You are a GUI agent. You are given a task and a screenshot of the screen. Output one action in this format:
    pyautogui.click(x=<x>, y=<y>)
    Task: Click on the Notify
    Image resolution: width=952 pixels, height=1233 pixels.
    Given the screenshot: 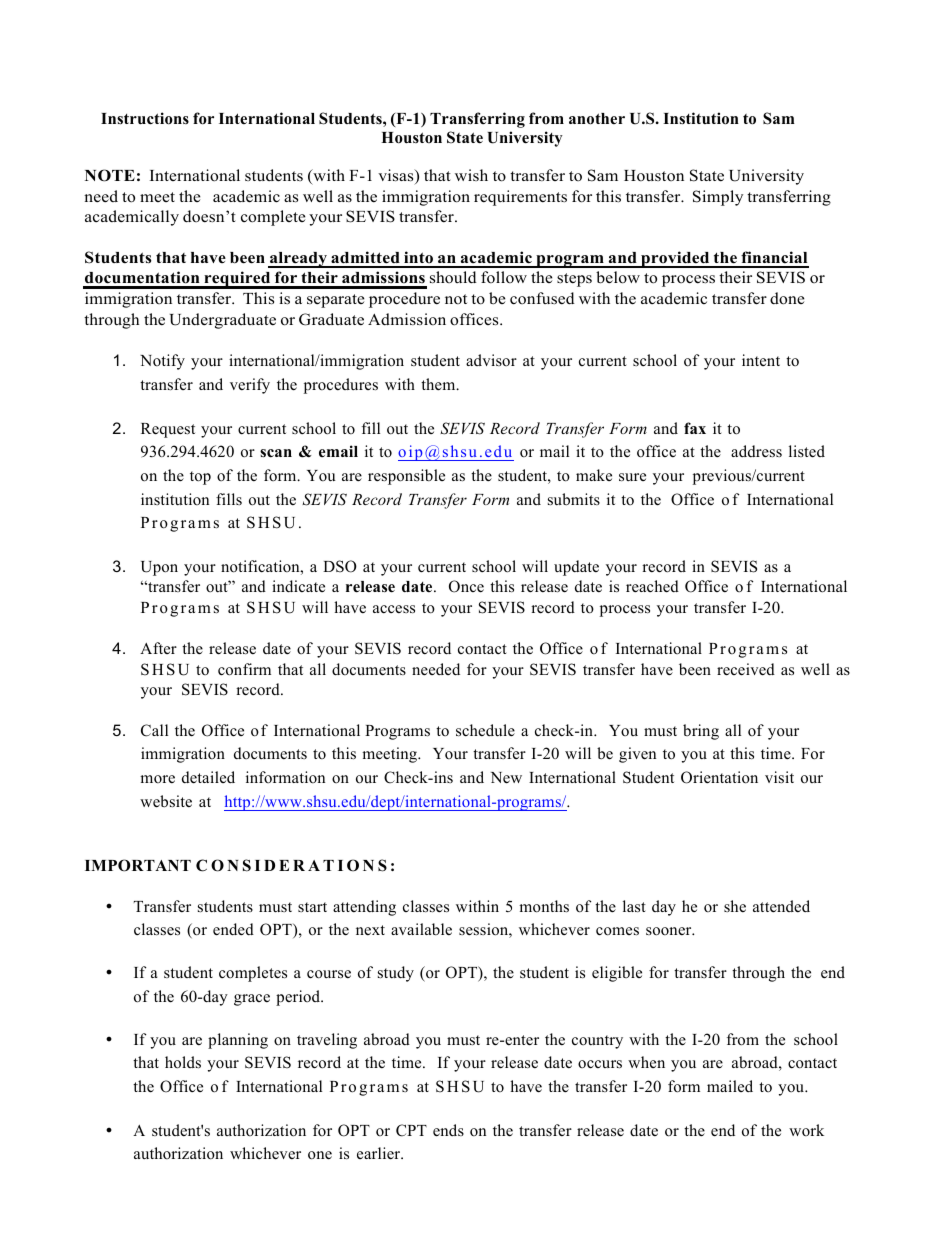 What is the action you would take?
    pyautogui.click(x=162, y=362)
